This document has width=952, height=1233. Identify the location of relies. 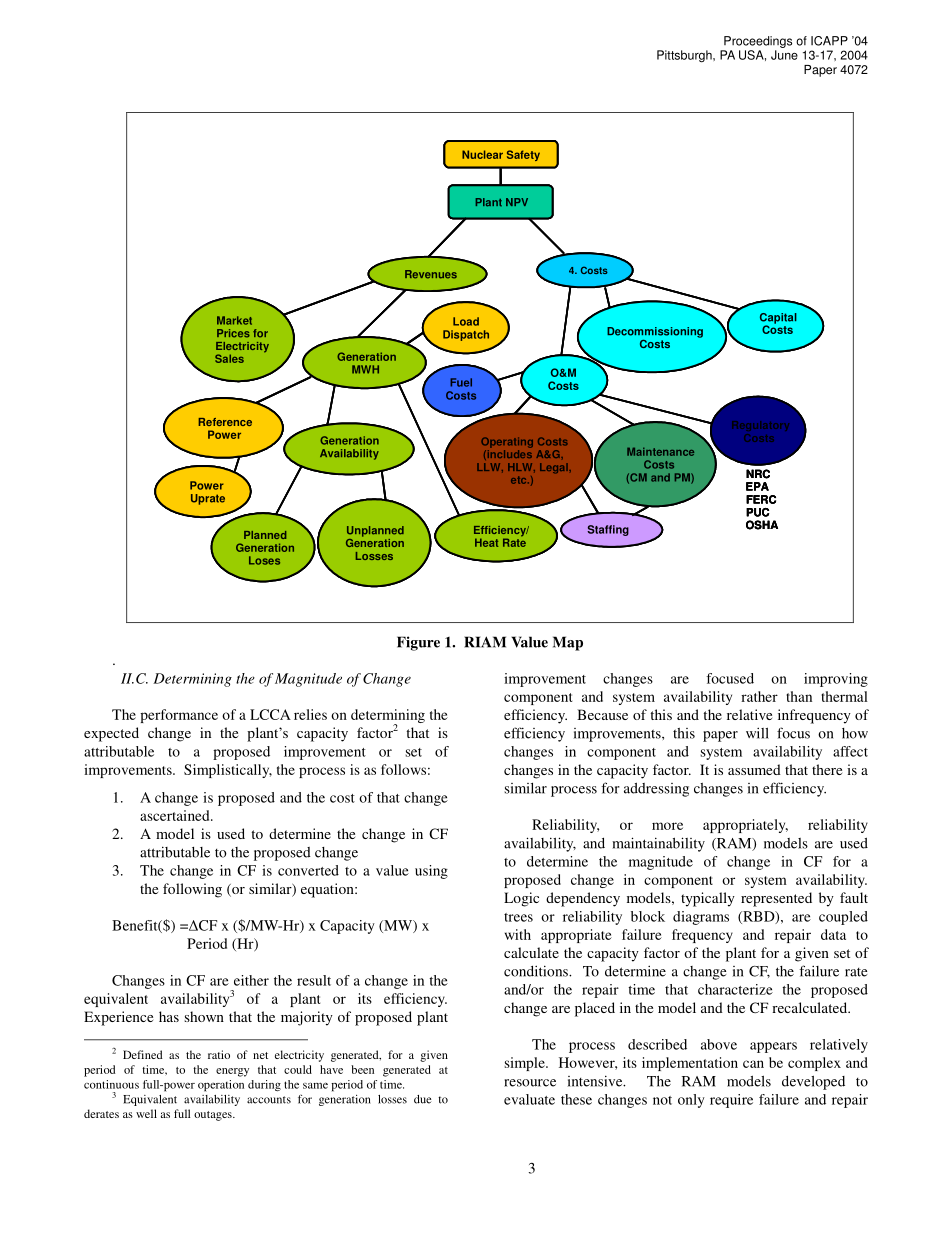
(310, 714).
